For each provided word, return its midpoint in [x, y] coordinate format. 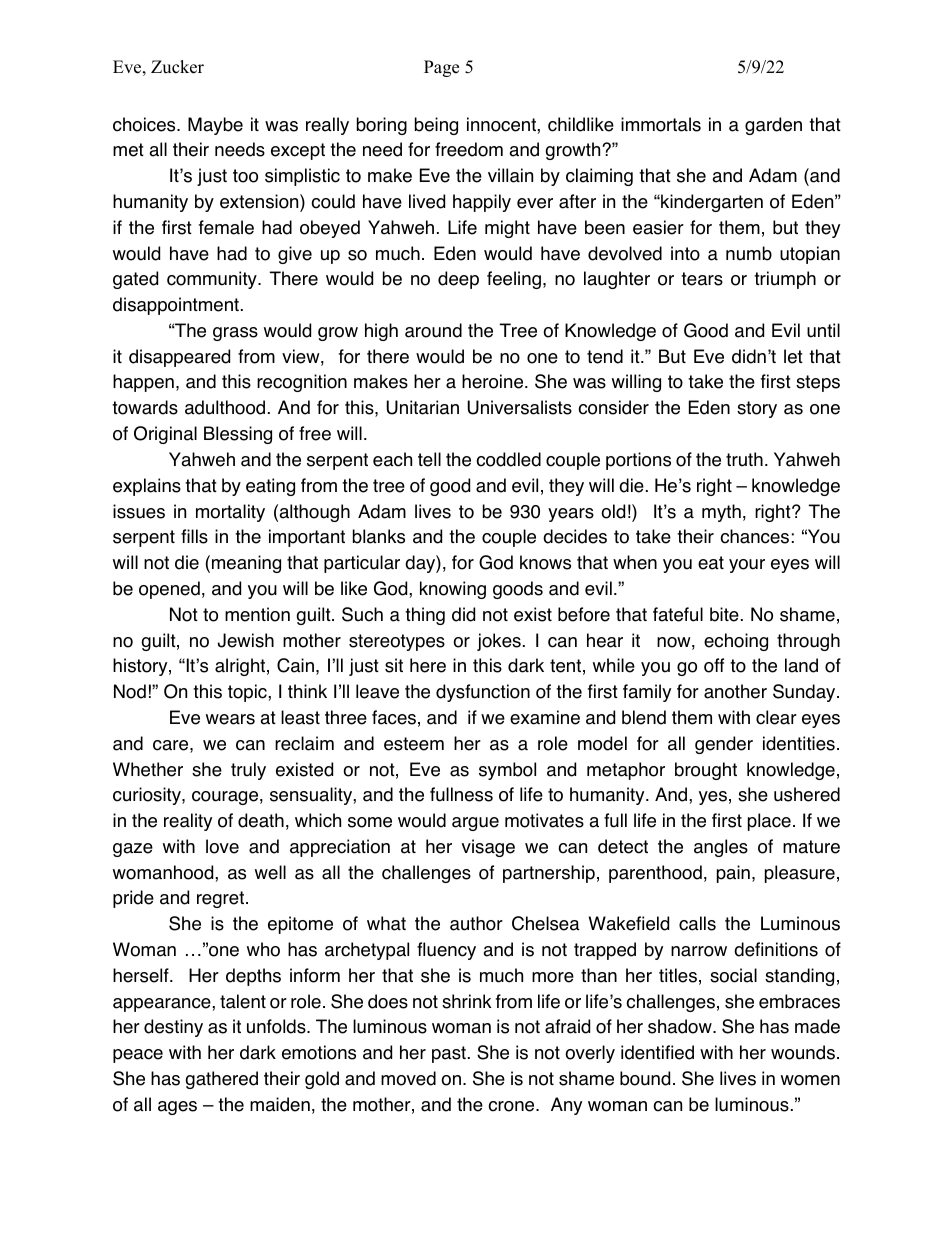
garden [773, 126]
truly [248, 771]
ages [177, 1108]
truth [744, 459]
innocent [502, 124]
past [449, 1054]
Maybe [215, 126]
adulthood [225, 407]
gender [724, 745]
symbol [507, 771]
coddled [508, 459]
